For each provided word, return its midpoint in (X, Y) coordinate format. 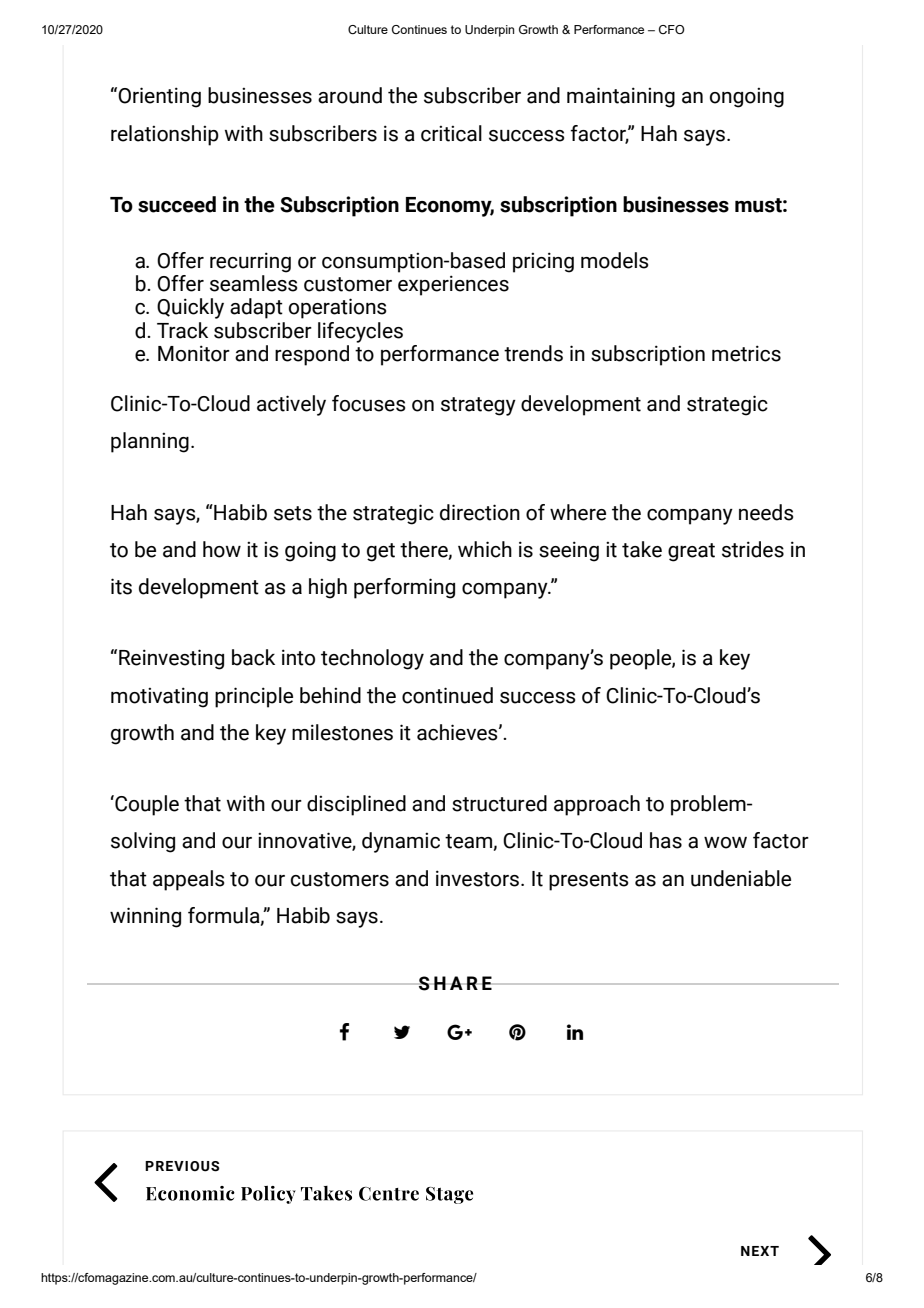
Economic (190, 1193)
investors (477, 878)
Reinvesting (171, 659)
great (691, 552)
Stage (449, 1195)
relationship (165, 135)
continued (447, 695)
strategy (478, 406)
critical (451, 133)
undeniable (741, 878)
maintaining (621, 97)
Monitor (194, 353)
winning (145, 917)
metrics (746, 353)
